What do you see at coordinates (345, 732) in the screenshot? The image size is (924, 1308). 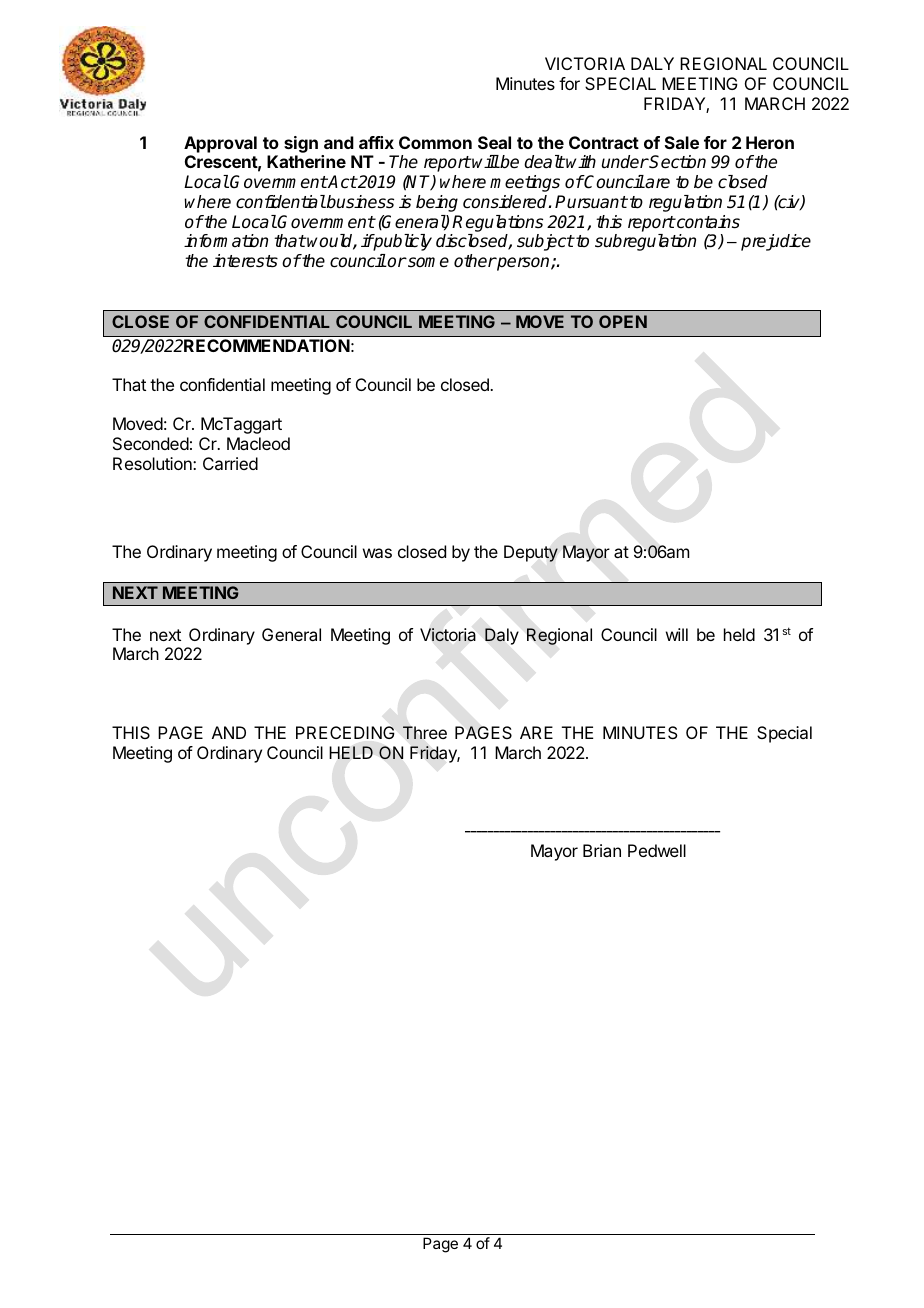 I see `PRECEDING` at bounding box center [345, 732].
